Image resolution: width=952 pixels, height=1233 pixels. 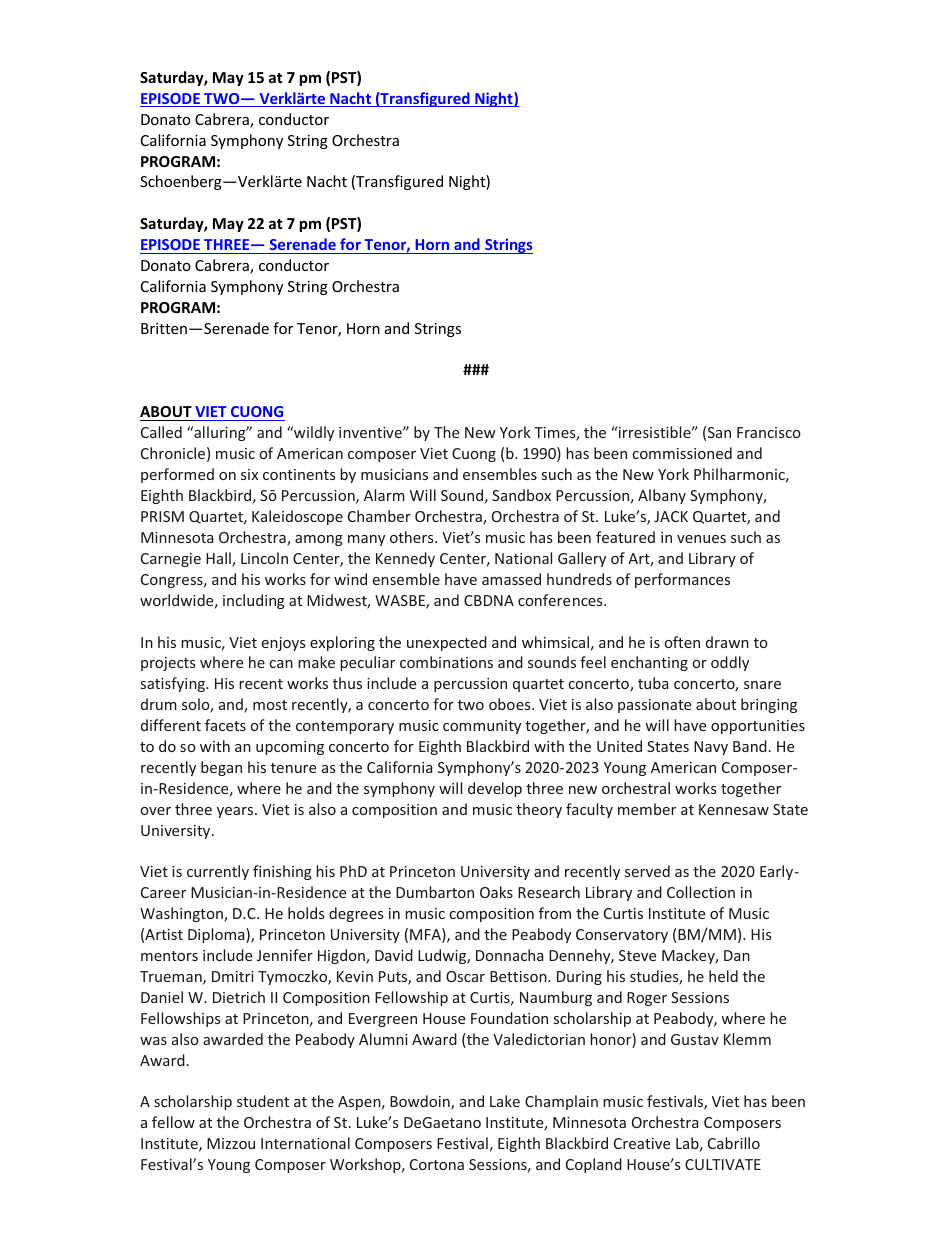 What do you see at coordinates (239, 997) in the screenshot?
I see `Dietrich` at bounding box center [239, 997].
